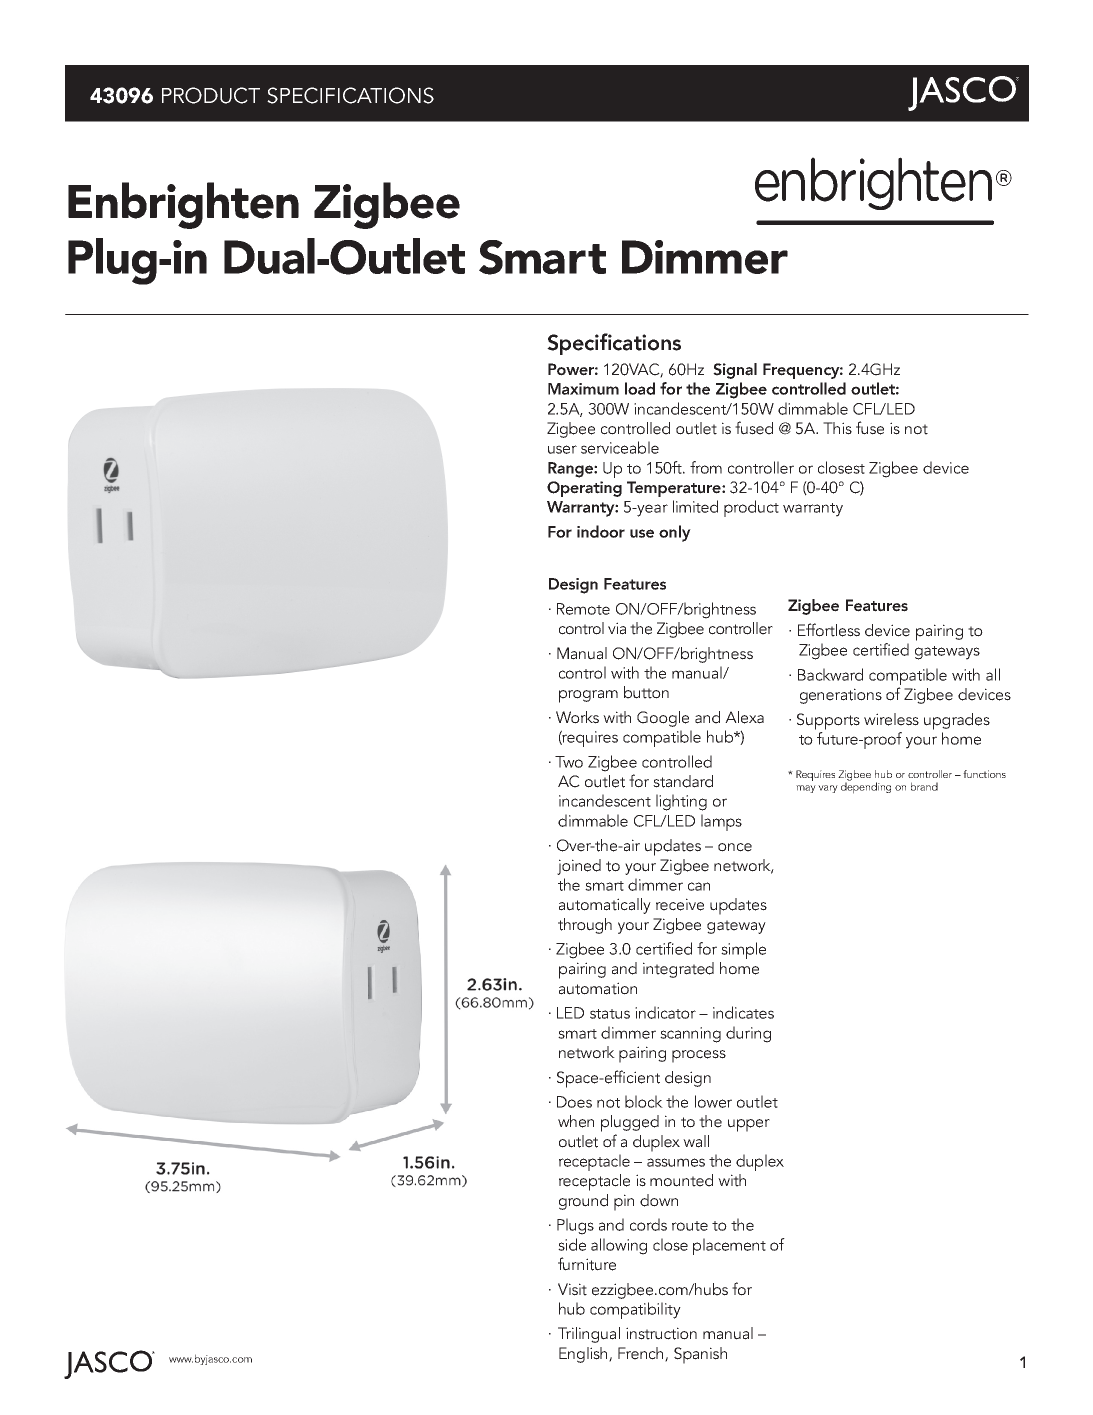 The image size is (1093, 1415). What do you see at coordinates (837, 428) in the screenshot?
I see `This` at bounding box center [837, 428].
